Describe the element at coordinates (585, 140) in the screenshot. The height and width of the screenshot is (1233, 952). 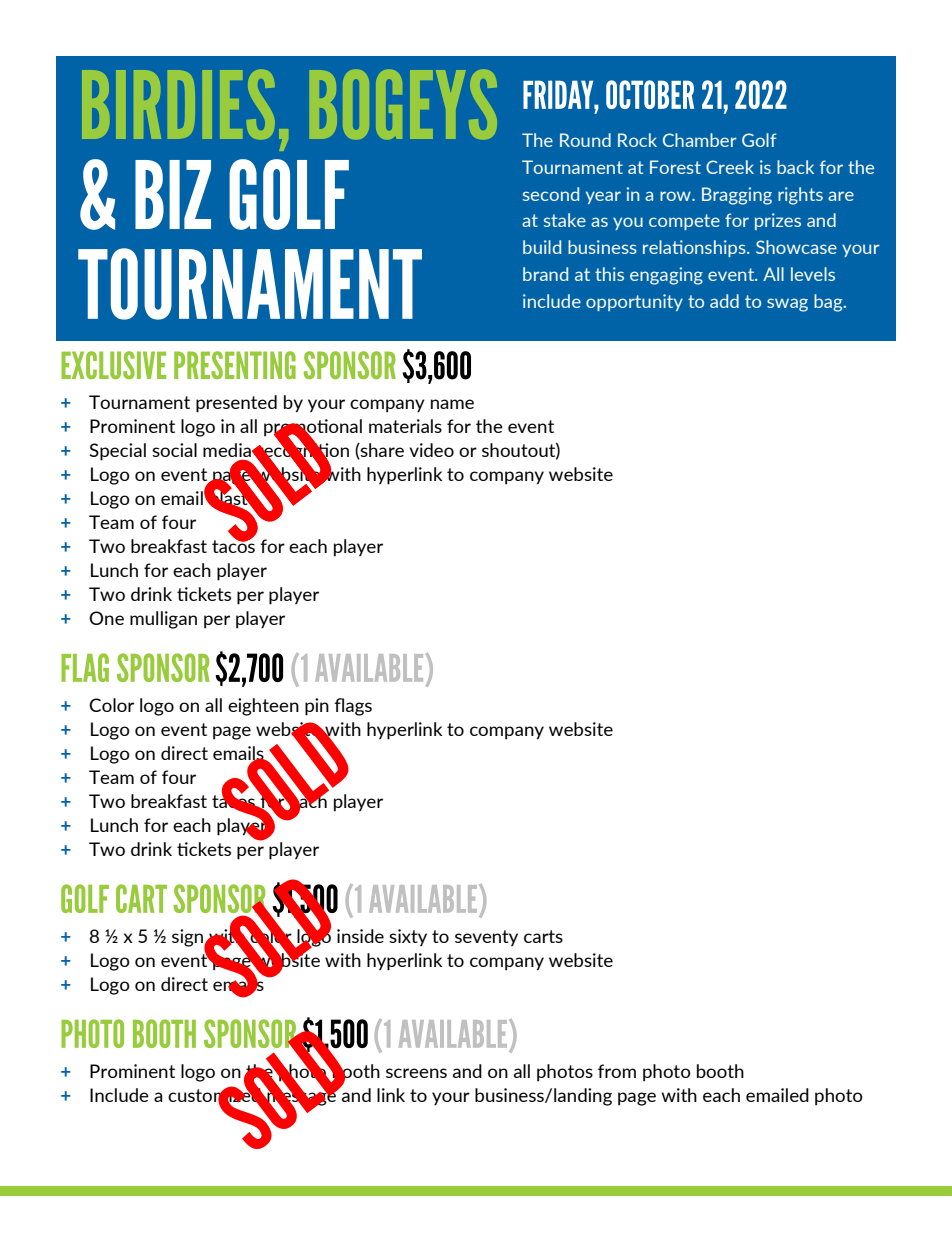
I see `Round` at that location.
